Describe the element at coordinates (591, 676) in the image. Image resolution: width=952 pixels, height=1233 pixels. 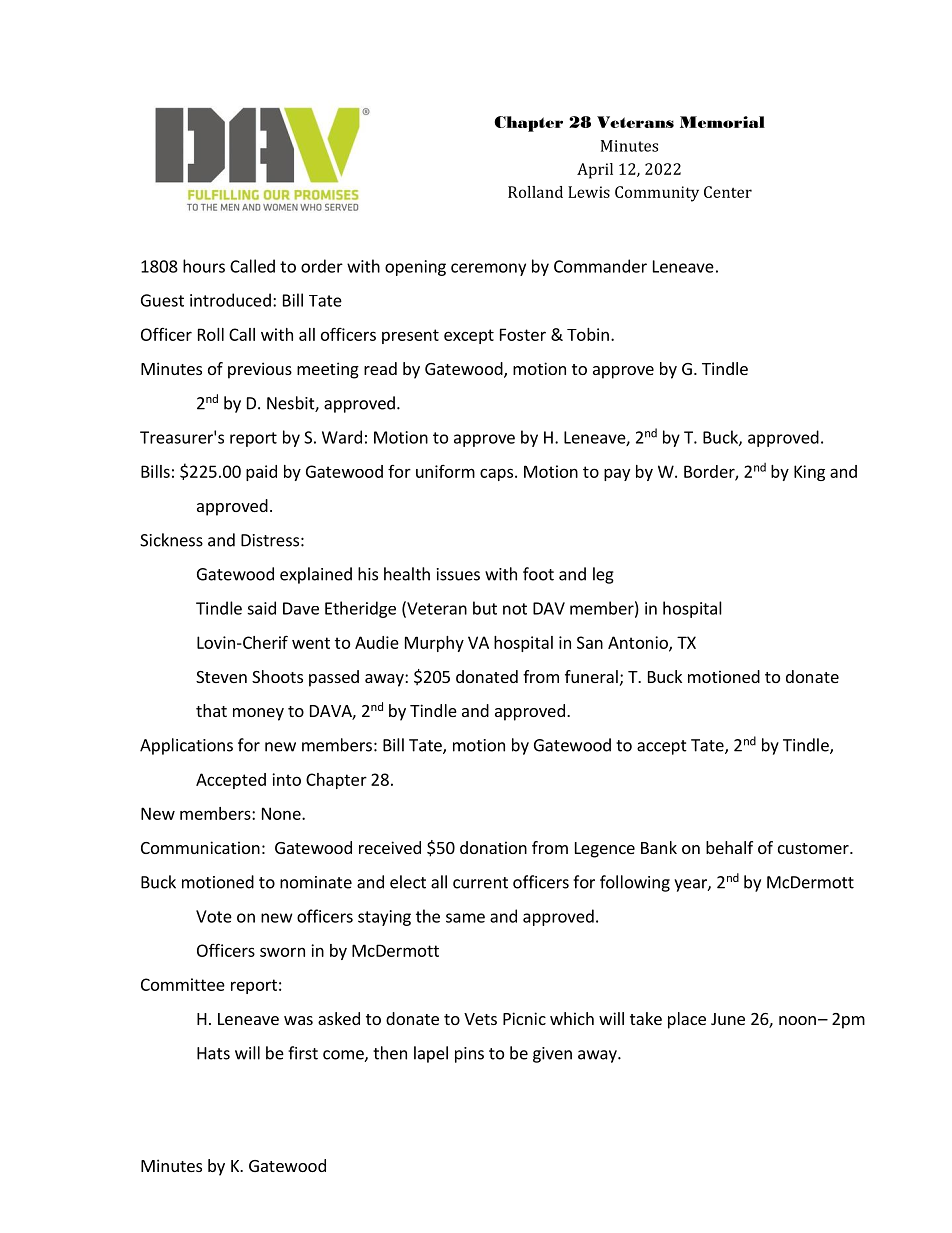
I see `funeral` at that location.
